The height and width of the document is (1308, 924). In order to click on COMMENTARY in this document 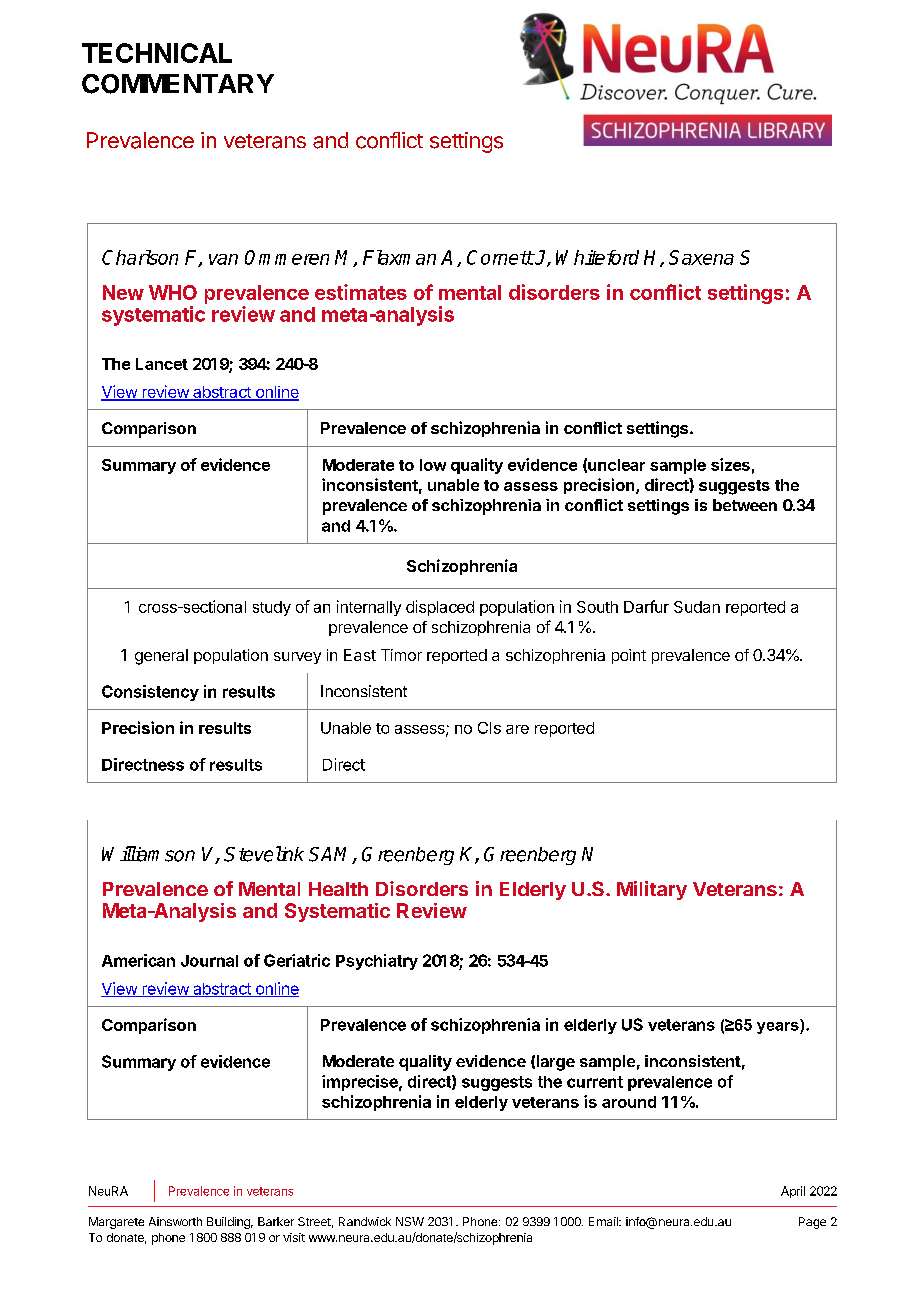, I will do `click(178, 84)`.
